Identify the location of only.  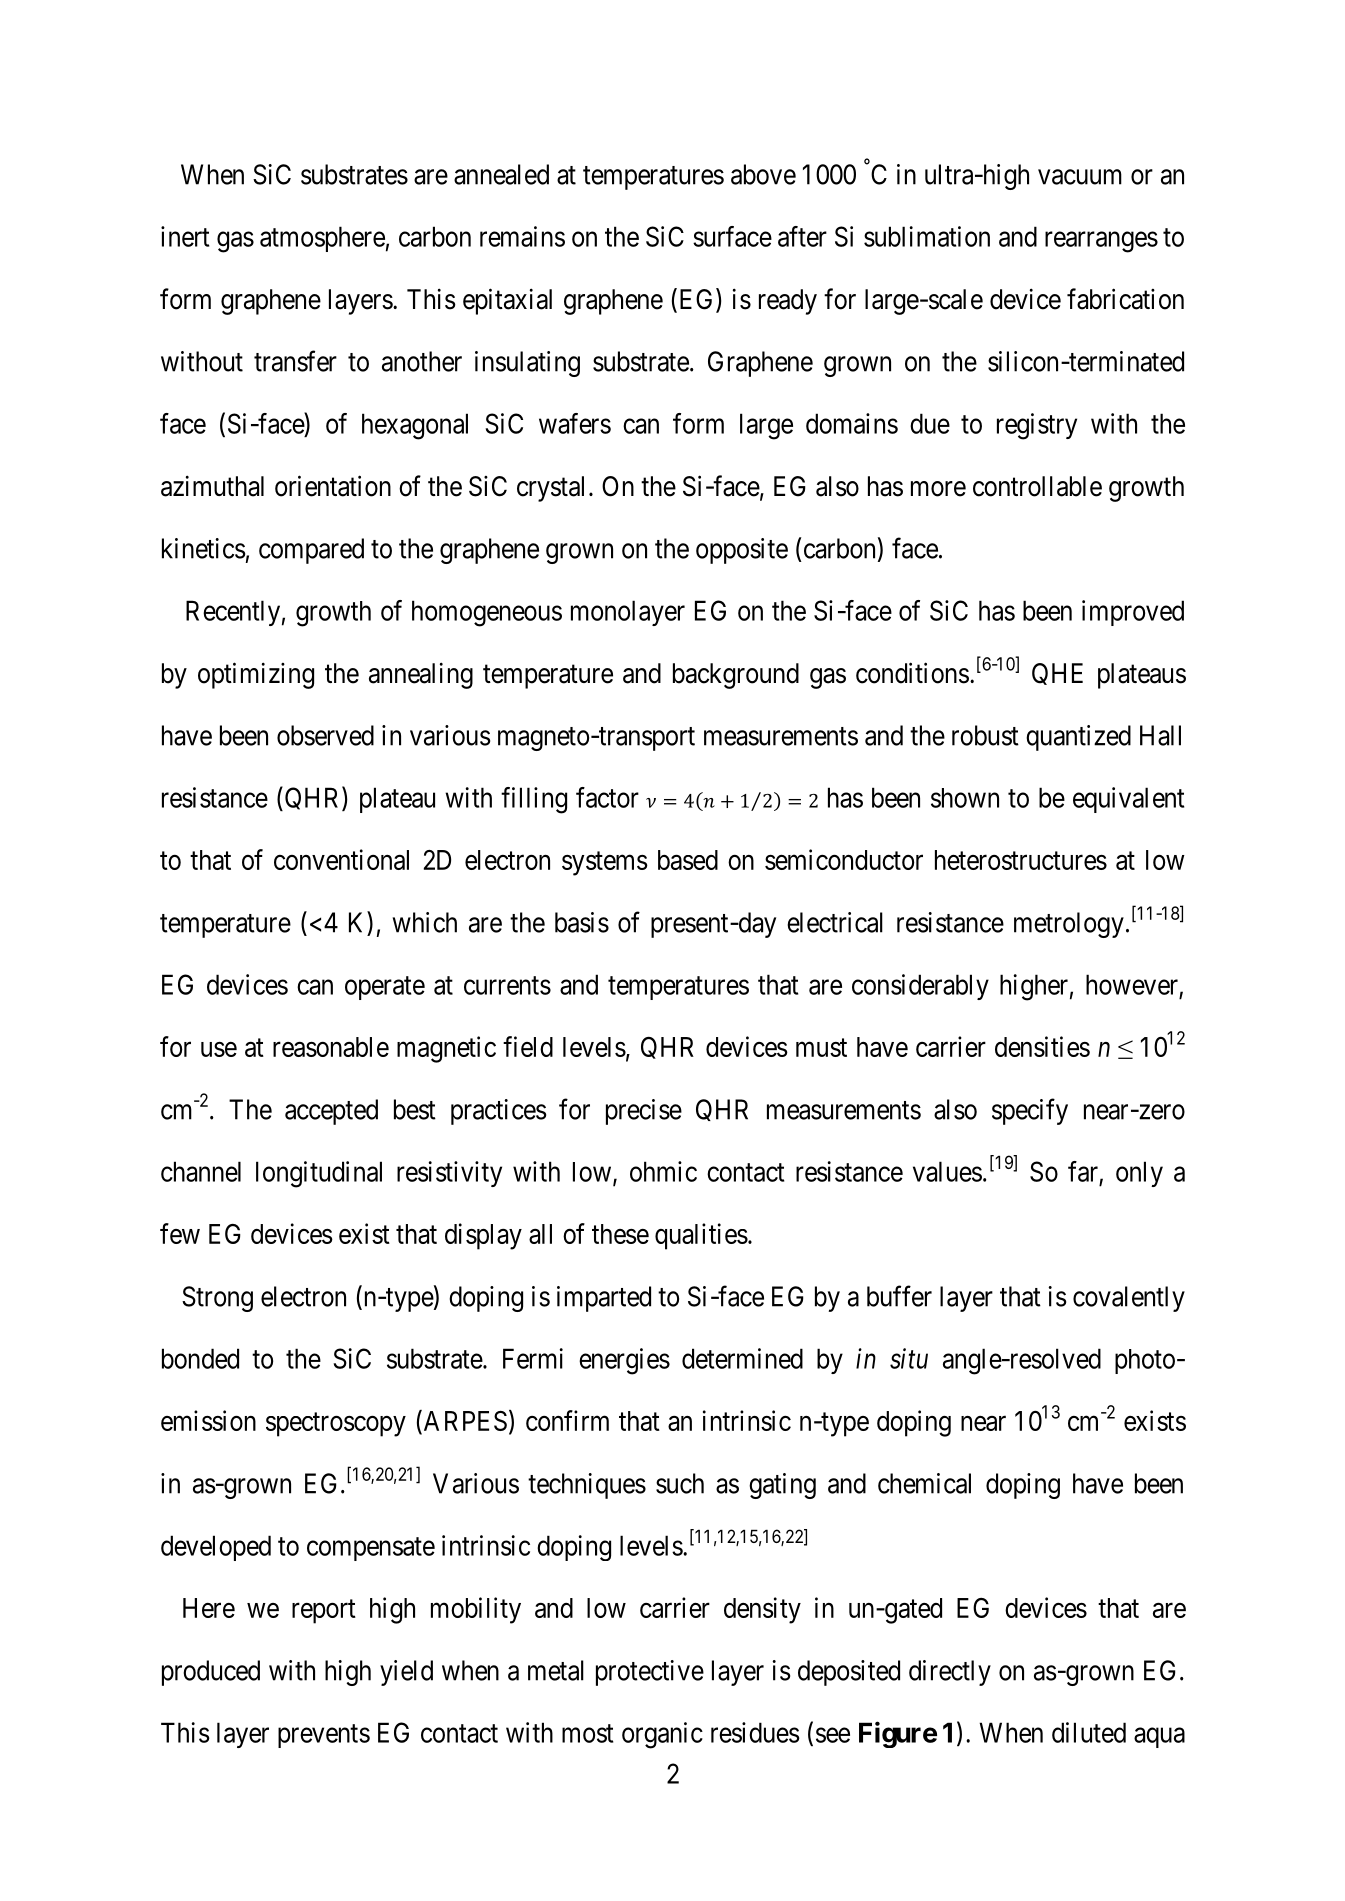
(1139, 1174).
